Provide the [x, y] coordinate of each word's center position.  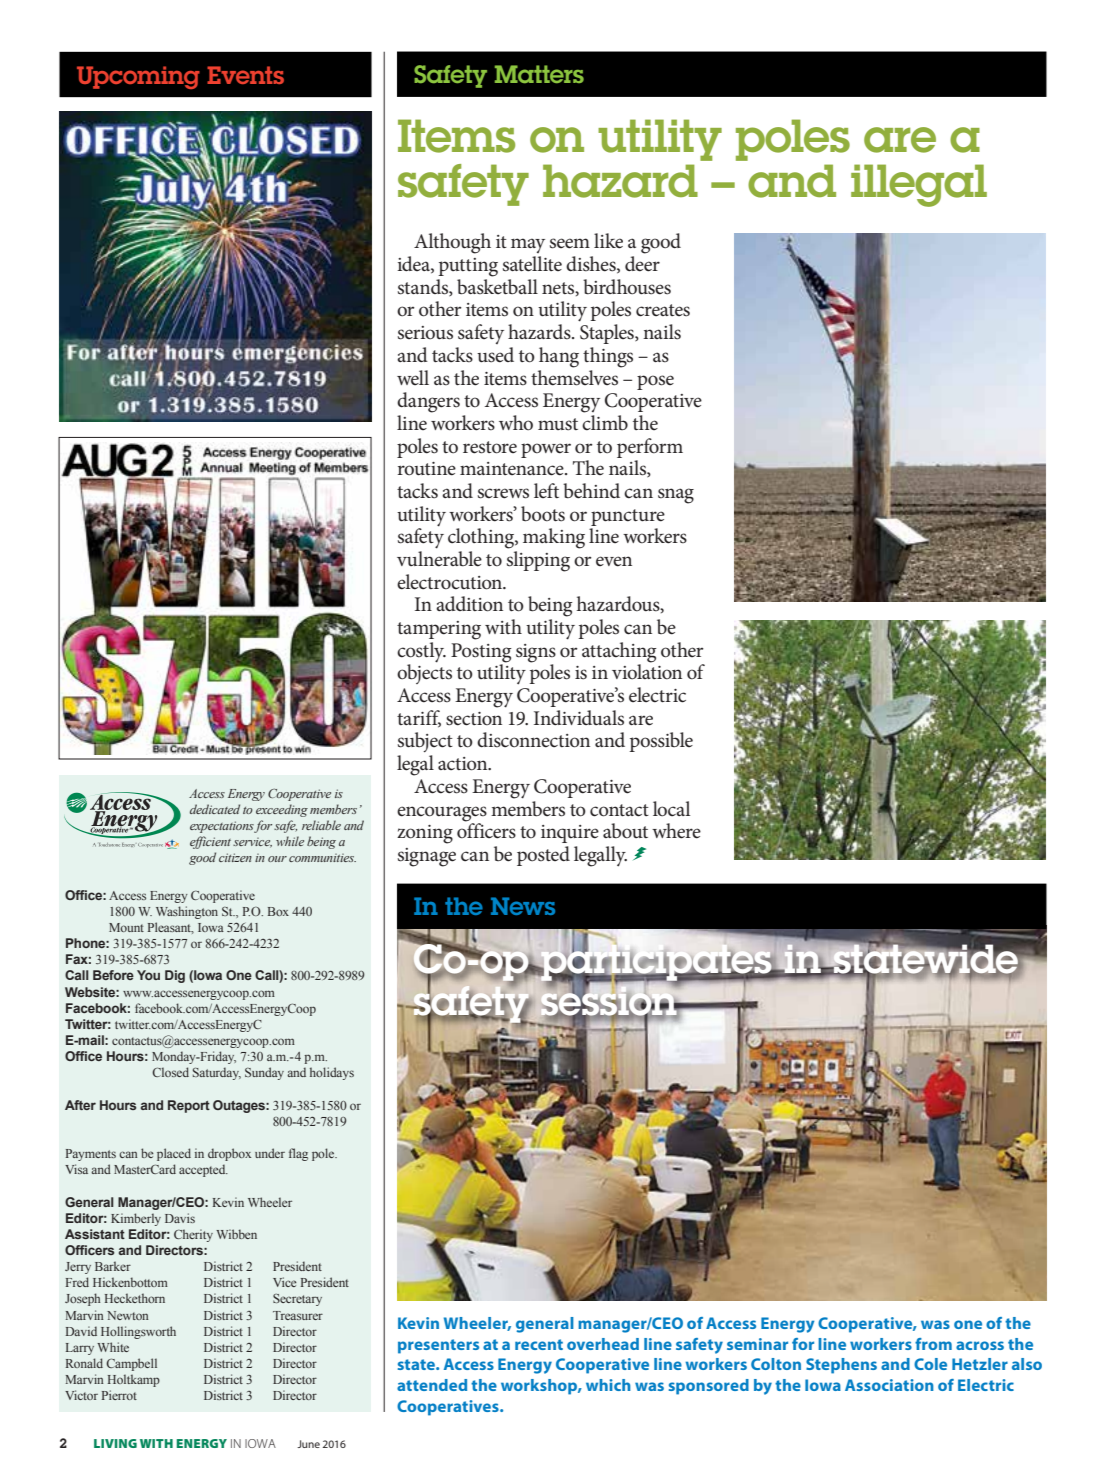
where [676, 831]
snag [676, 496]
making [554, 538]
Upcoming [138, 77]
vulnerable [439, 559]
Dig [175, 976]
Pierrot [119, 1395]
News [523, 906]
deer [642, 264]
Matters [539, 74]
